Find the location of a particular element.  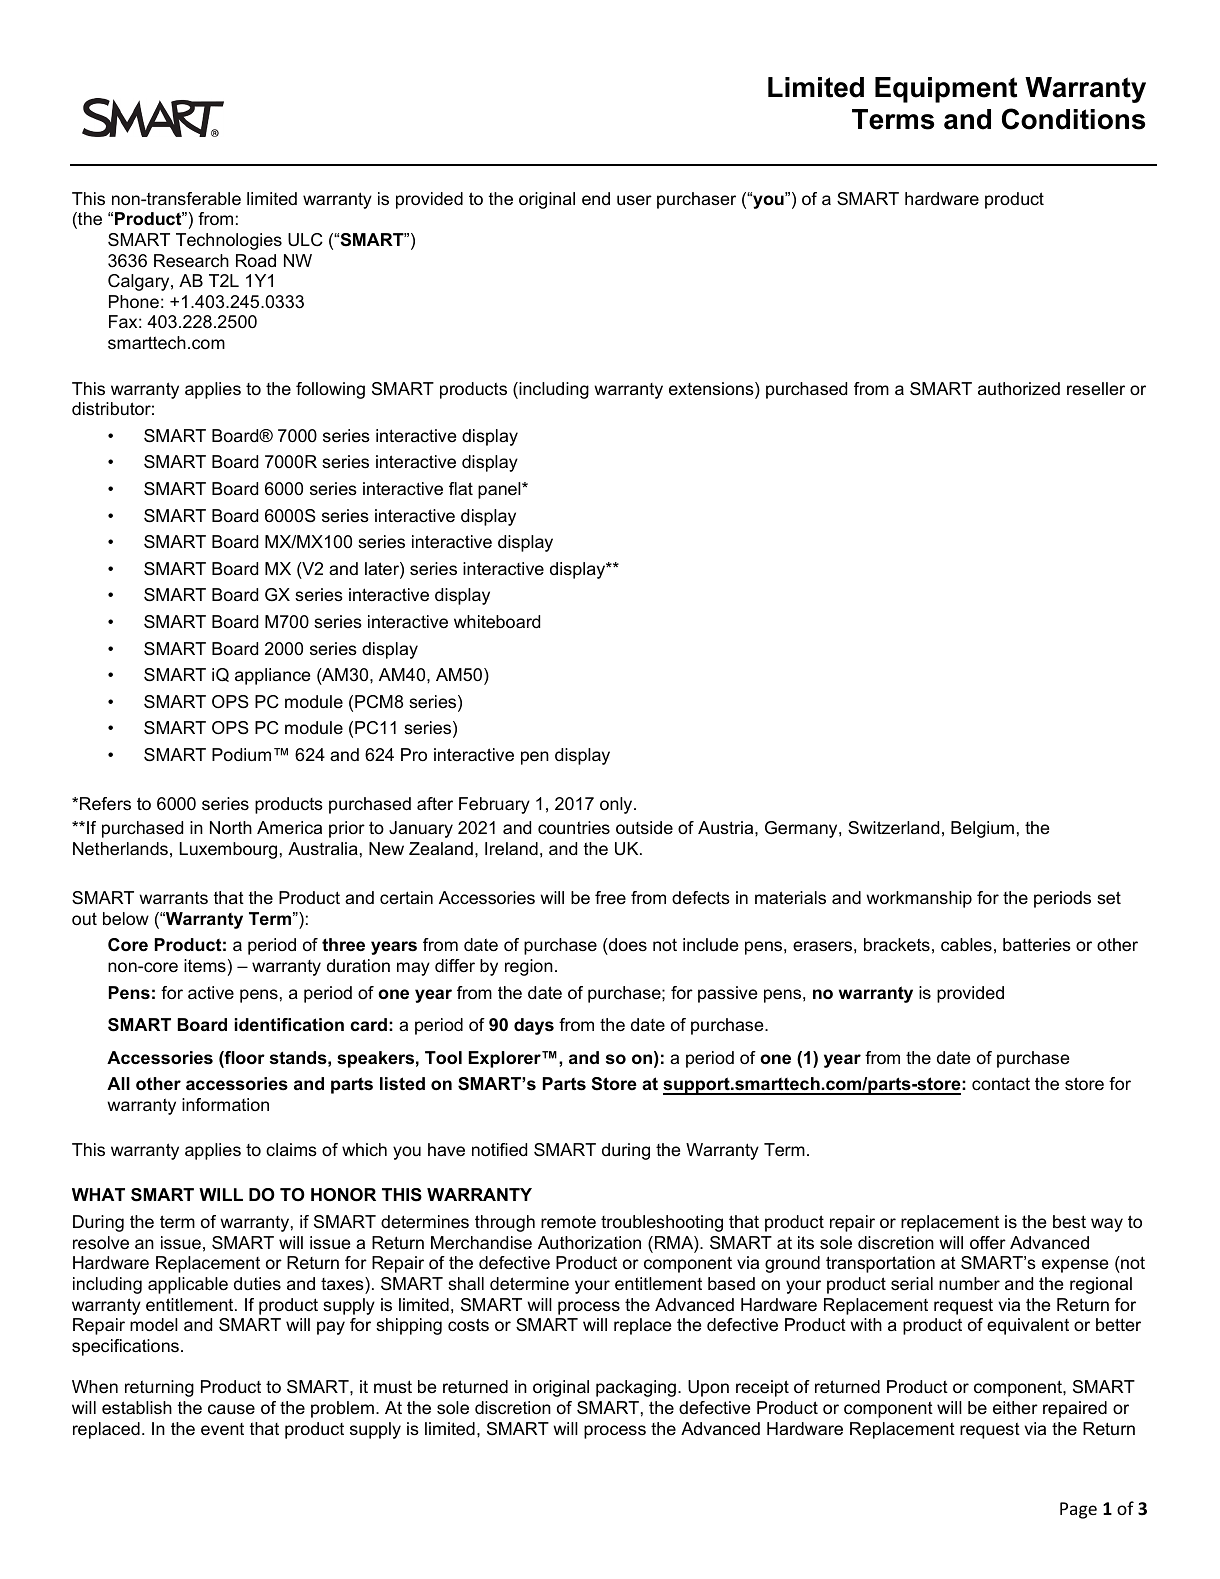

North is located at coordinates (231, 828).
